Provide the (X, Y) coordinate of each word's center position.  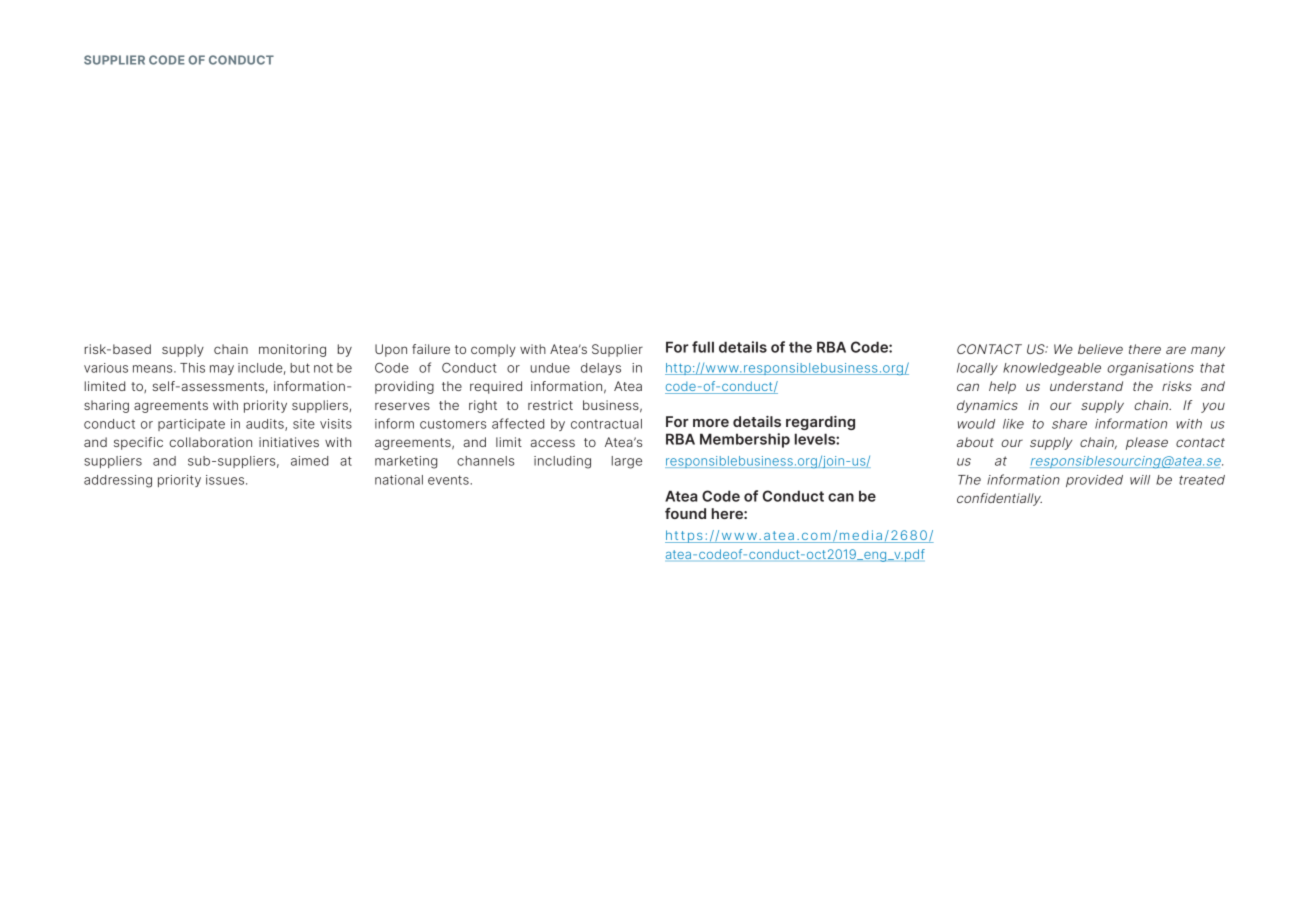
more (711, 423)
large (626, 462)
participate (191, 425)
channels (486, 461)
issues (226, 480)
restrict (550, 405)
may (222, 370)
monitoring (292, 350)
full (703, 347)
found (685, 513)
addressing (118, 481)
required (496, 387)
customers (453, 424)
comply (493, 350)
